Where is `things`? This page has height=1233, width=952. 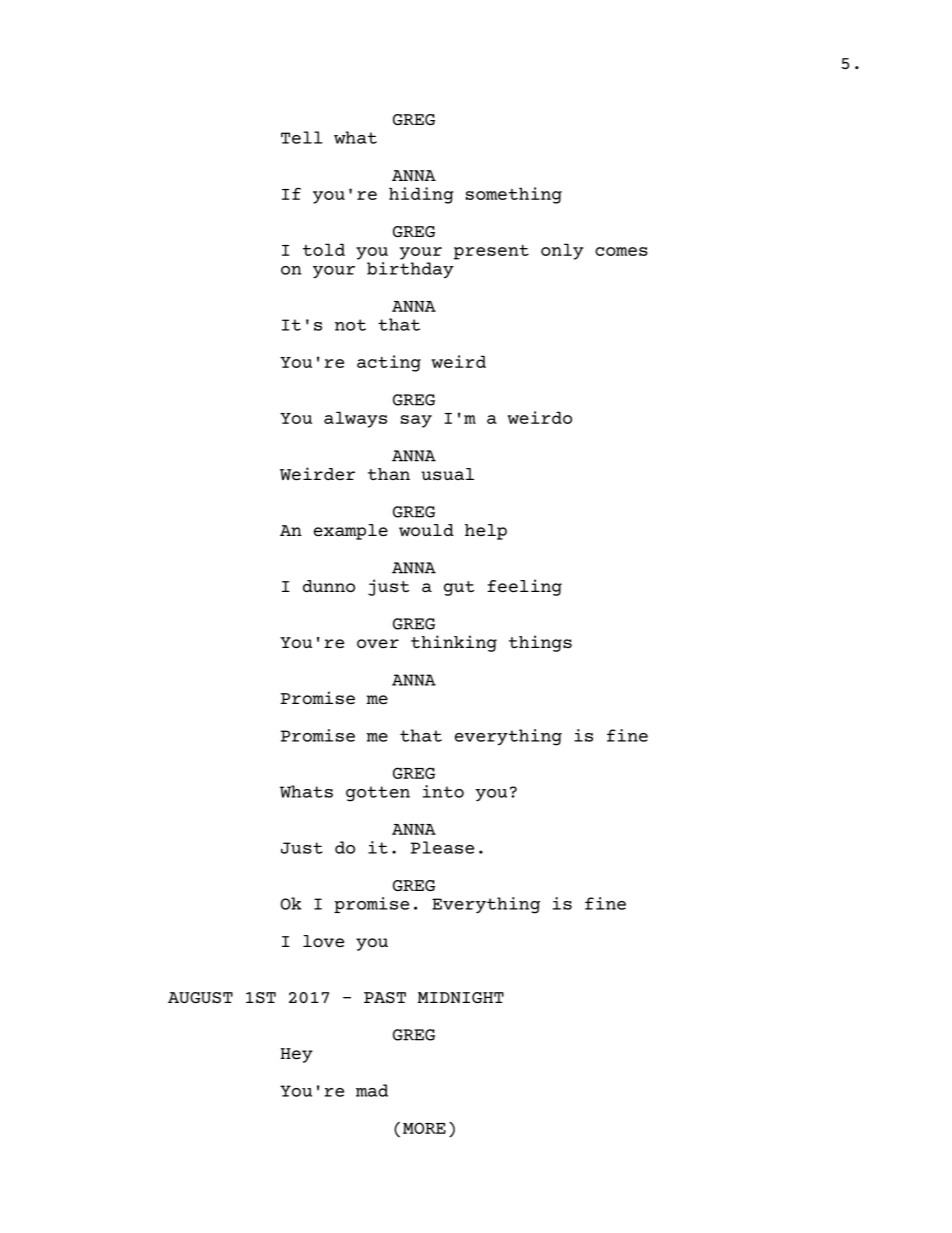 things is located at coordinates (540, 643).
